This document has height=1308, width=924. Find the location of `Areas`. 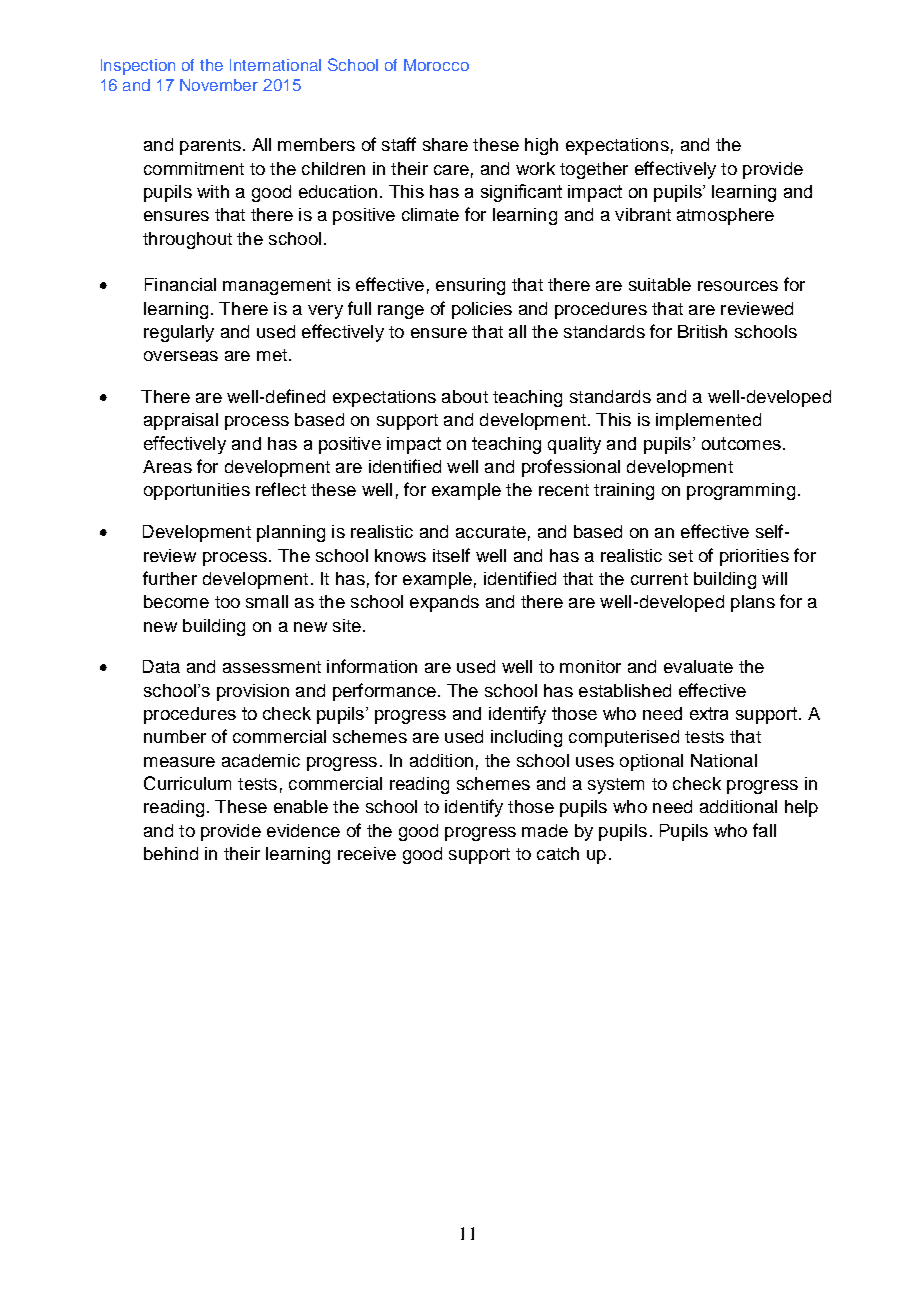

Areas is located at coordinates (167, 466).
